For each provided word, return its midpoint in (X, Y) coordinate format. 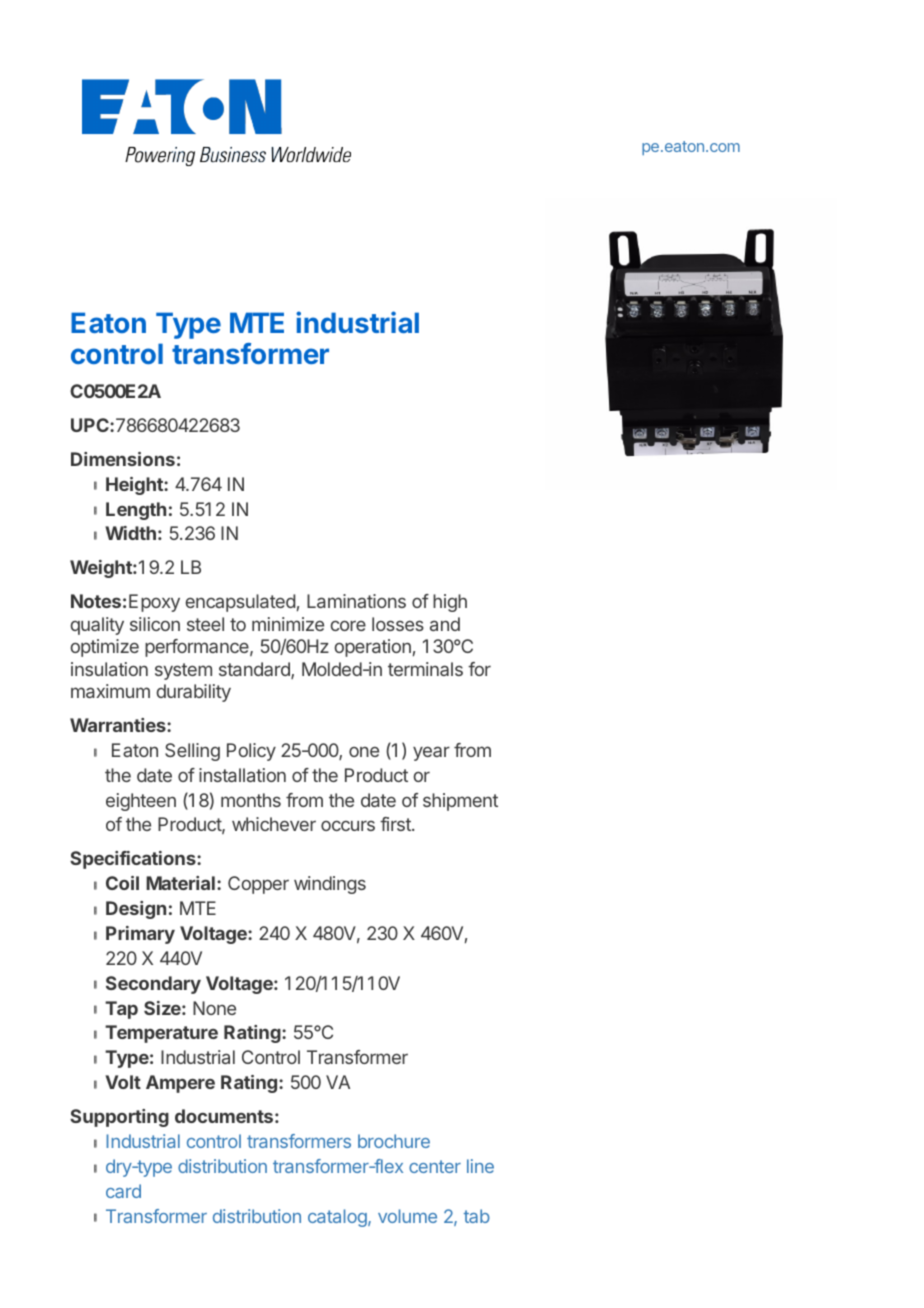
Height (135, 486)
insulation (109, 669)
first (396, 824)
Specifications (134, 860)
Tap (121, 1010)
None (214, 1008)
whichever (274, 824)
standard (255, 670)
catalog (338, 1218)
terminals (425, 669)
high (450, 603)
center (435, 1166)
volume (407, 1216)
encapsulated (240, 603)
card (123, 1191)
